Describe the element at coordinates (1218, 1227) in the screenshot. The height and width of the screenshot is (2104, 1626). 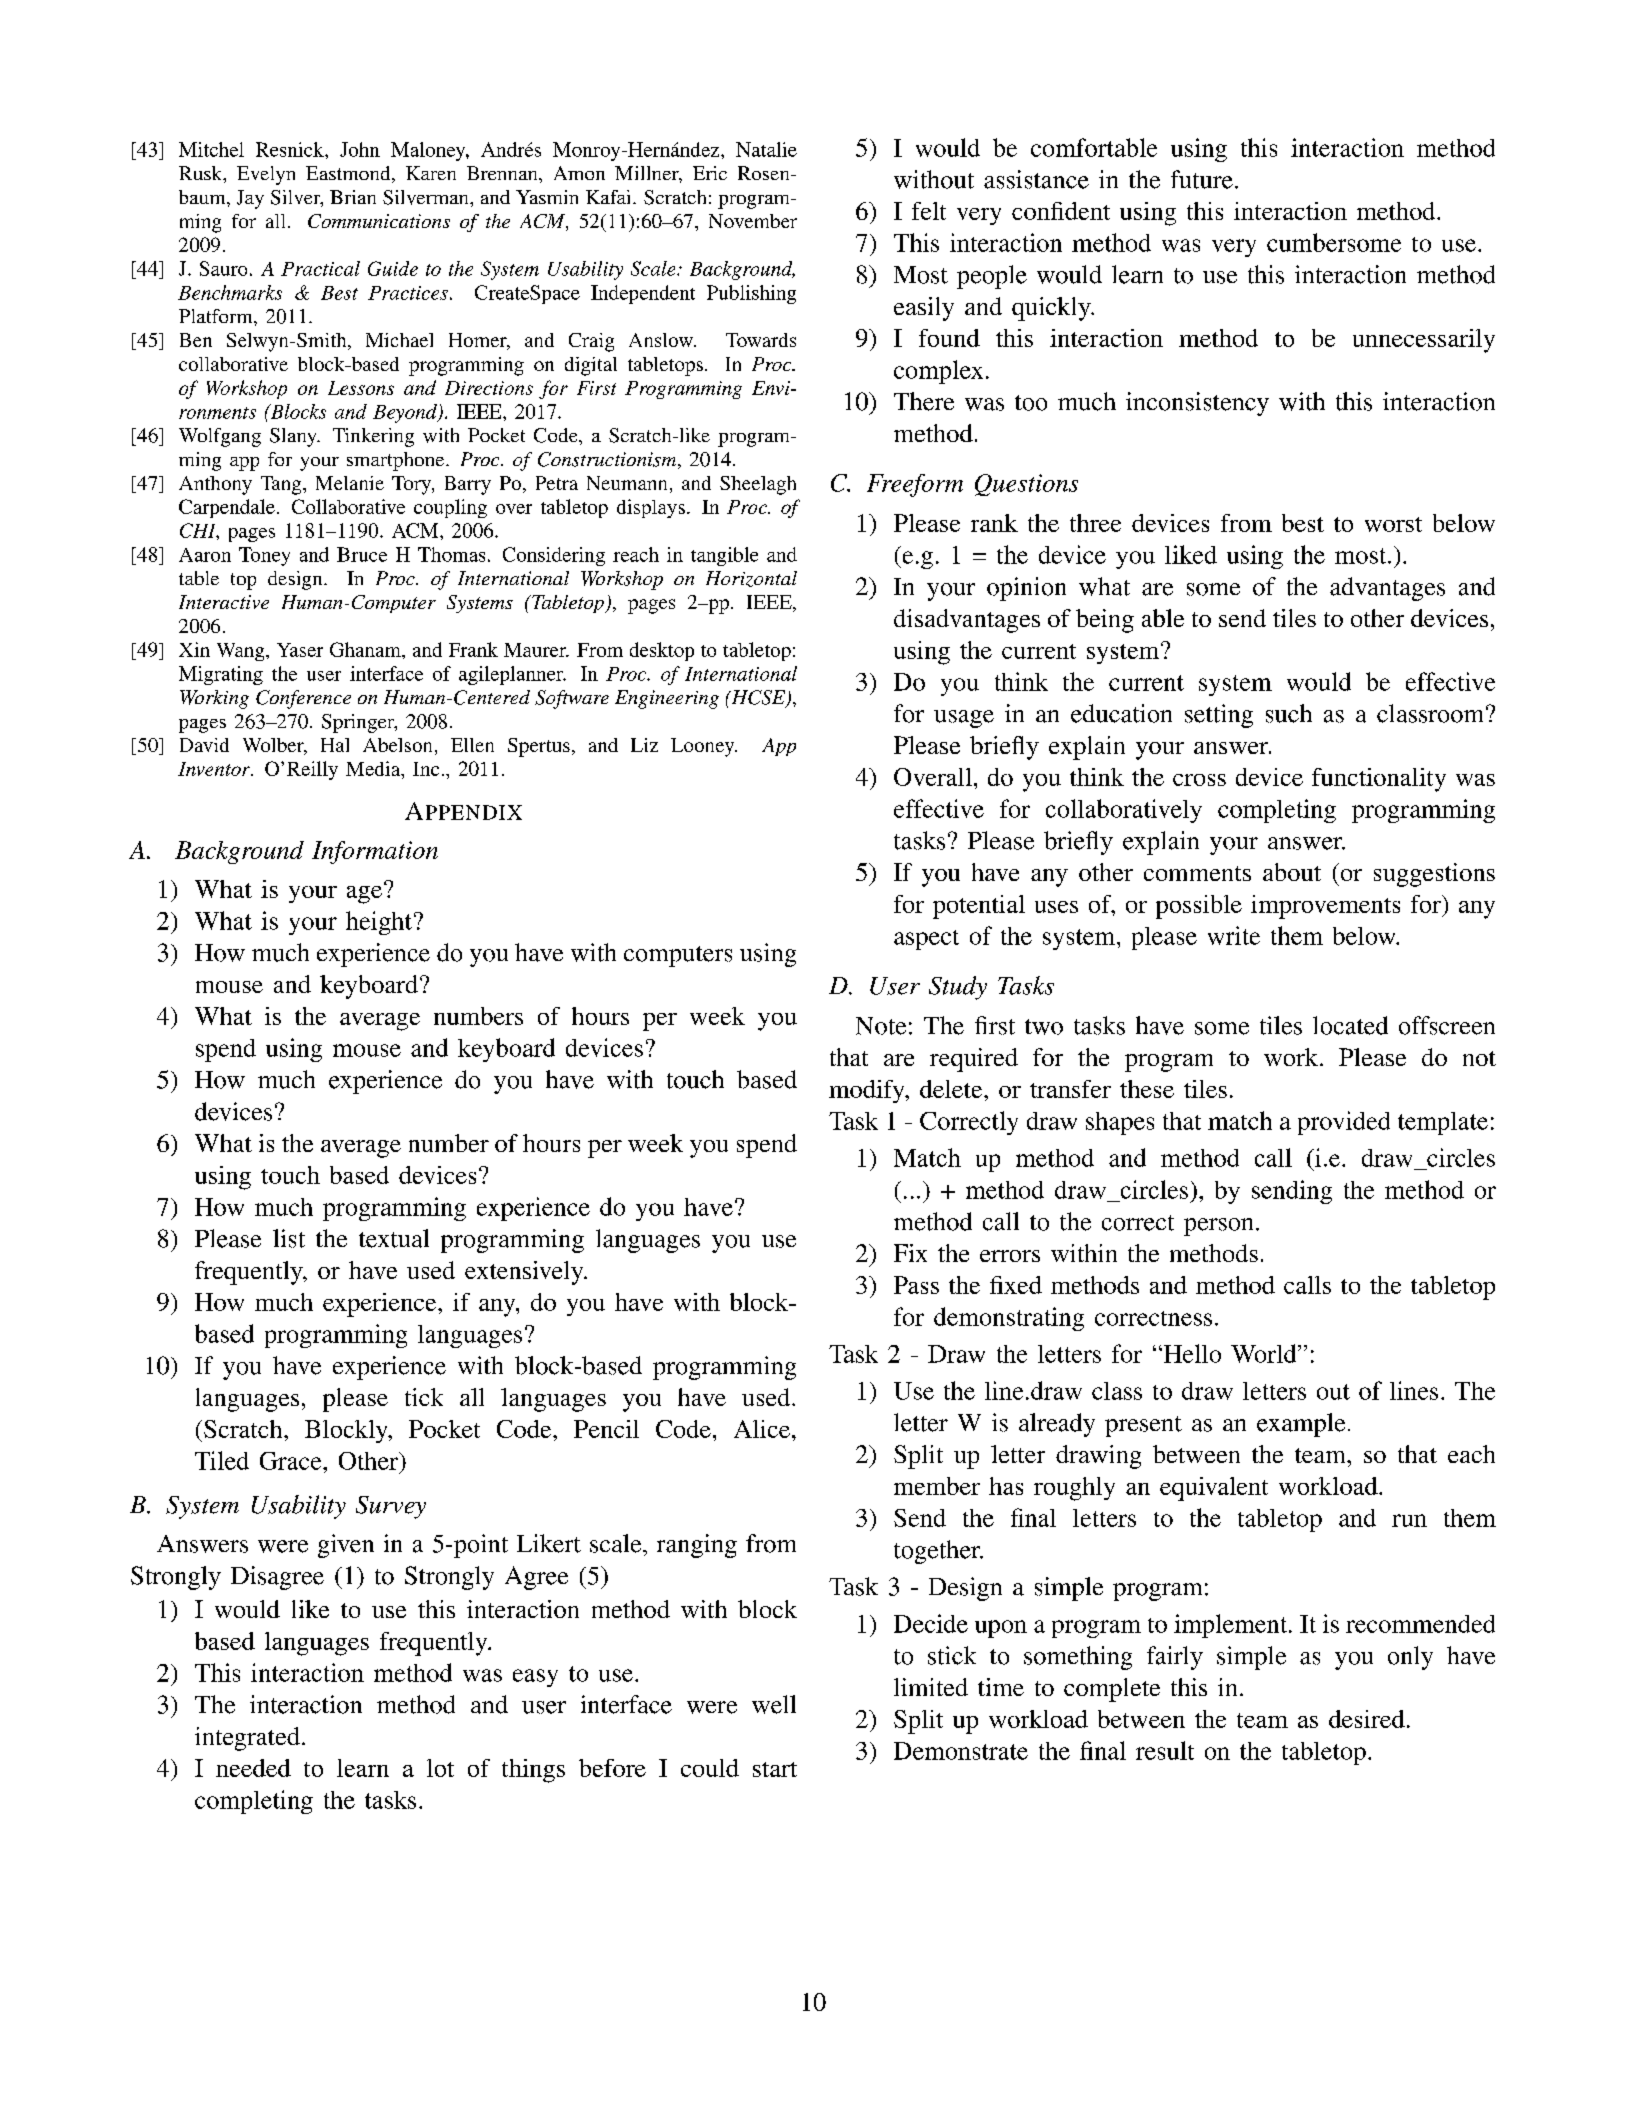
I see `person` at that location.
